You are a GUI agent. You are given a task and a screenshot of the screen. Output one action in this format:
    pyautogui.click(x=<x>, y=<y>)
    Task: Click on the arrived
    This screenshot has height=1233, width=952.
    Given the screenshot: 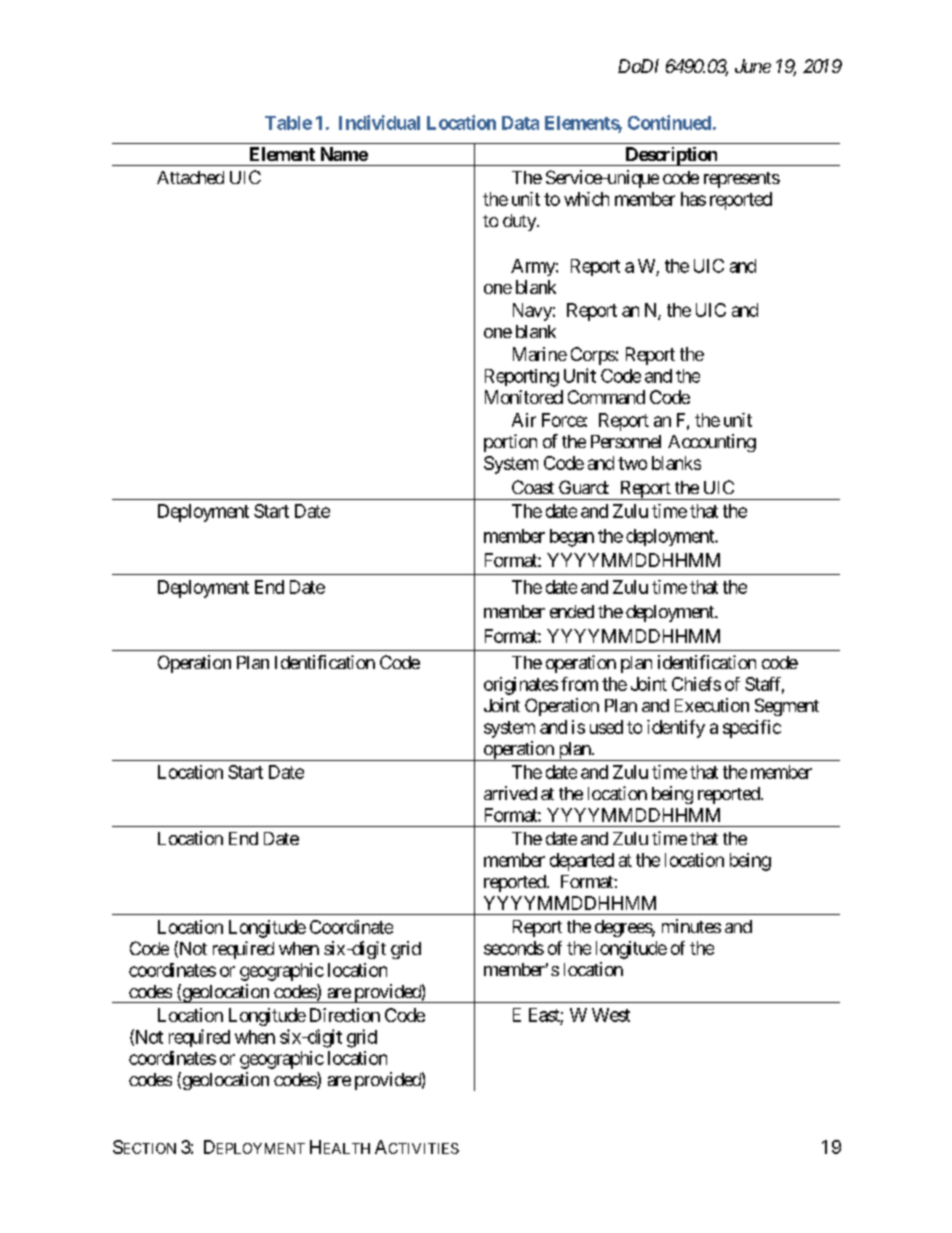 What is the action you would take?
    pyautogui.click(x=510, y=793)
